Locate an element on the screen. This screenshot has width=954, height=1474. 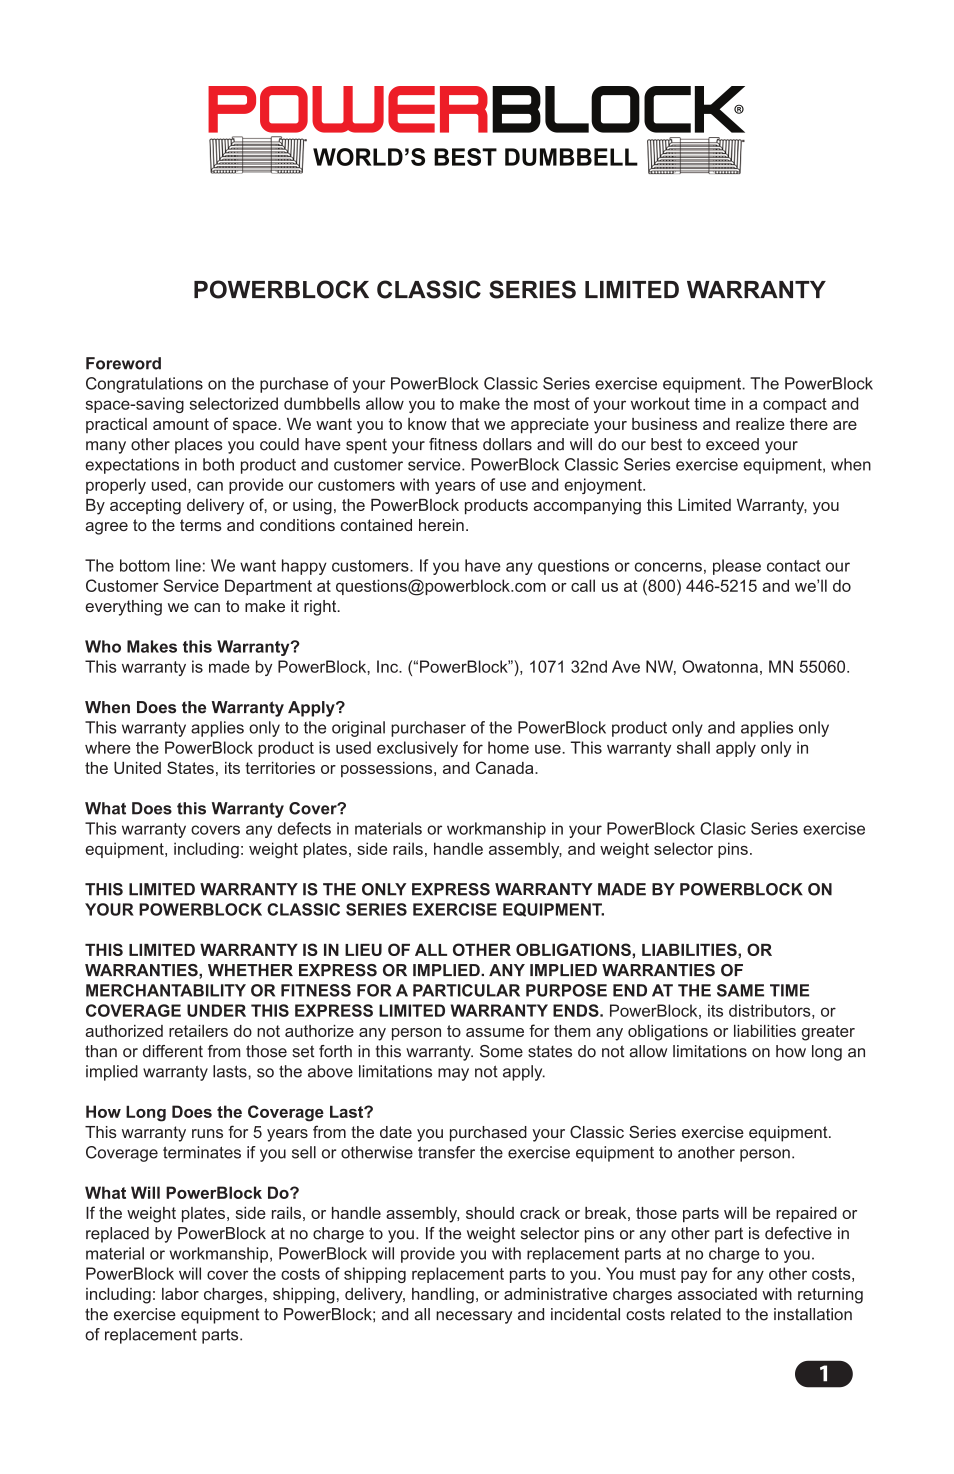
Canada is located at coordinates (506, 767).
